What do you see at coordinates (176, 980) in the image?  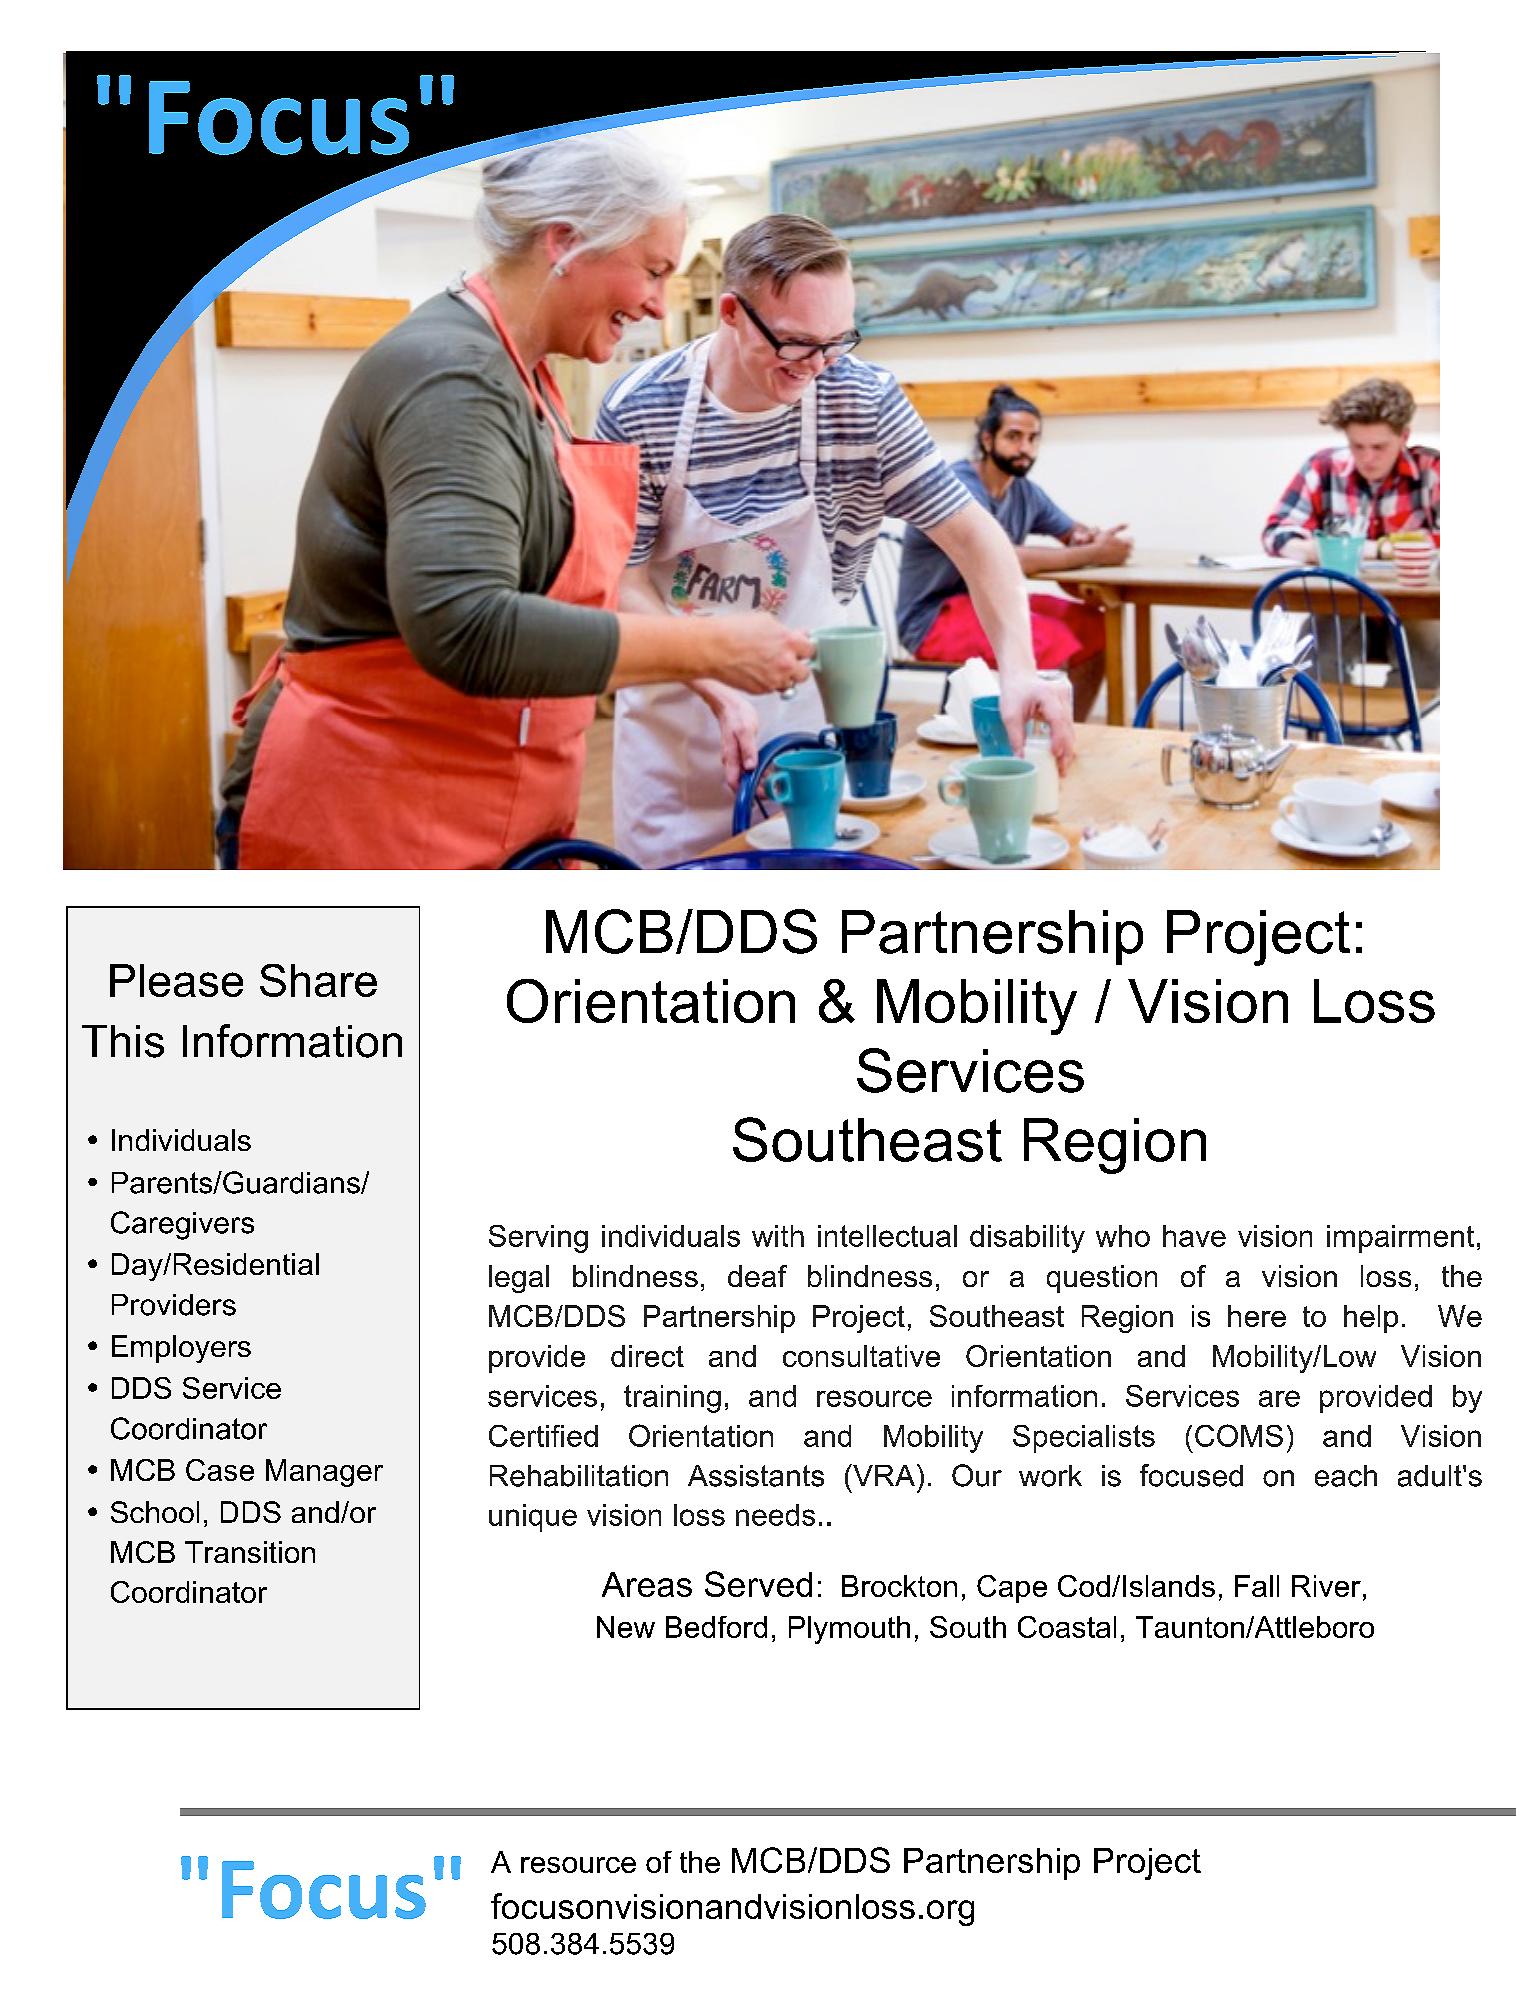 I see `Please` at bounding box center [176, 980].
